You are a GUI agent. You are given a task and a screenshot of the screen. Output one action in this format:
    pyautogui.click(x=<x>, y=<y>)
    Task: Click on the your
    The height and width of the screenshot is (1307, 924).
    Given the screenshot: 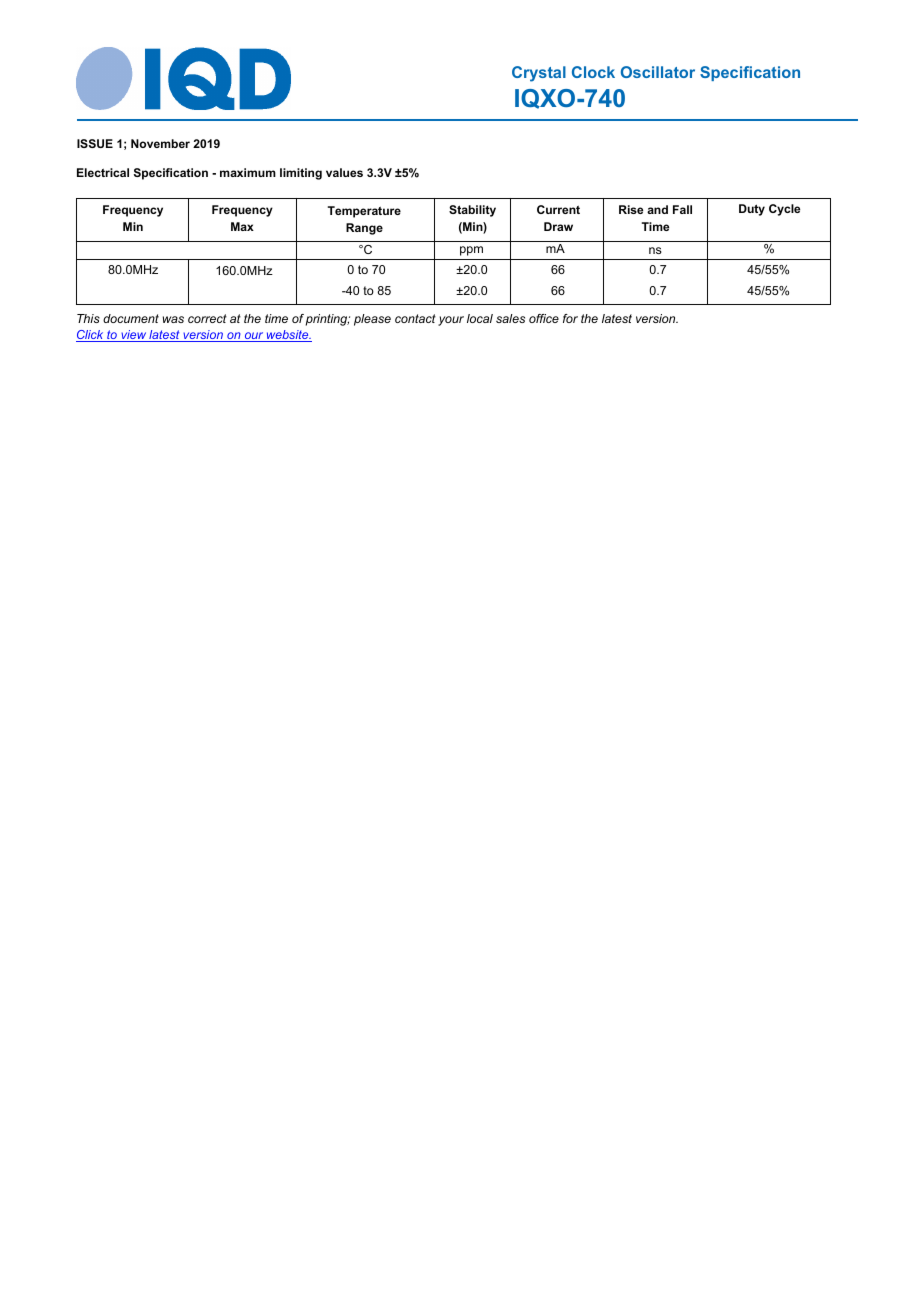 What is the action you would take?
    pyautogui.click(x=451, y=321)
